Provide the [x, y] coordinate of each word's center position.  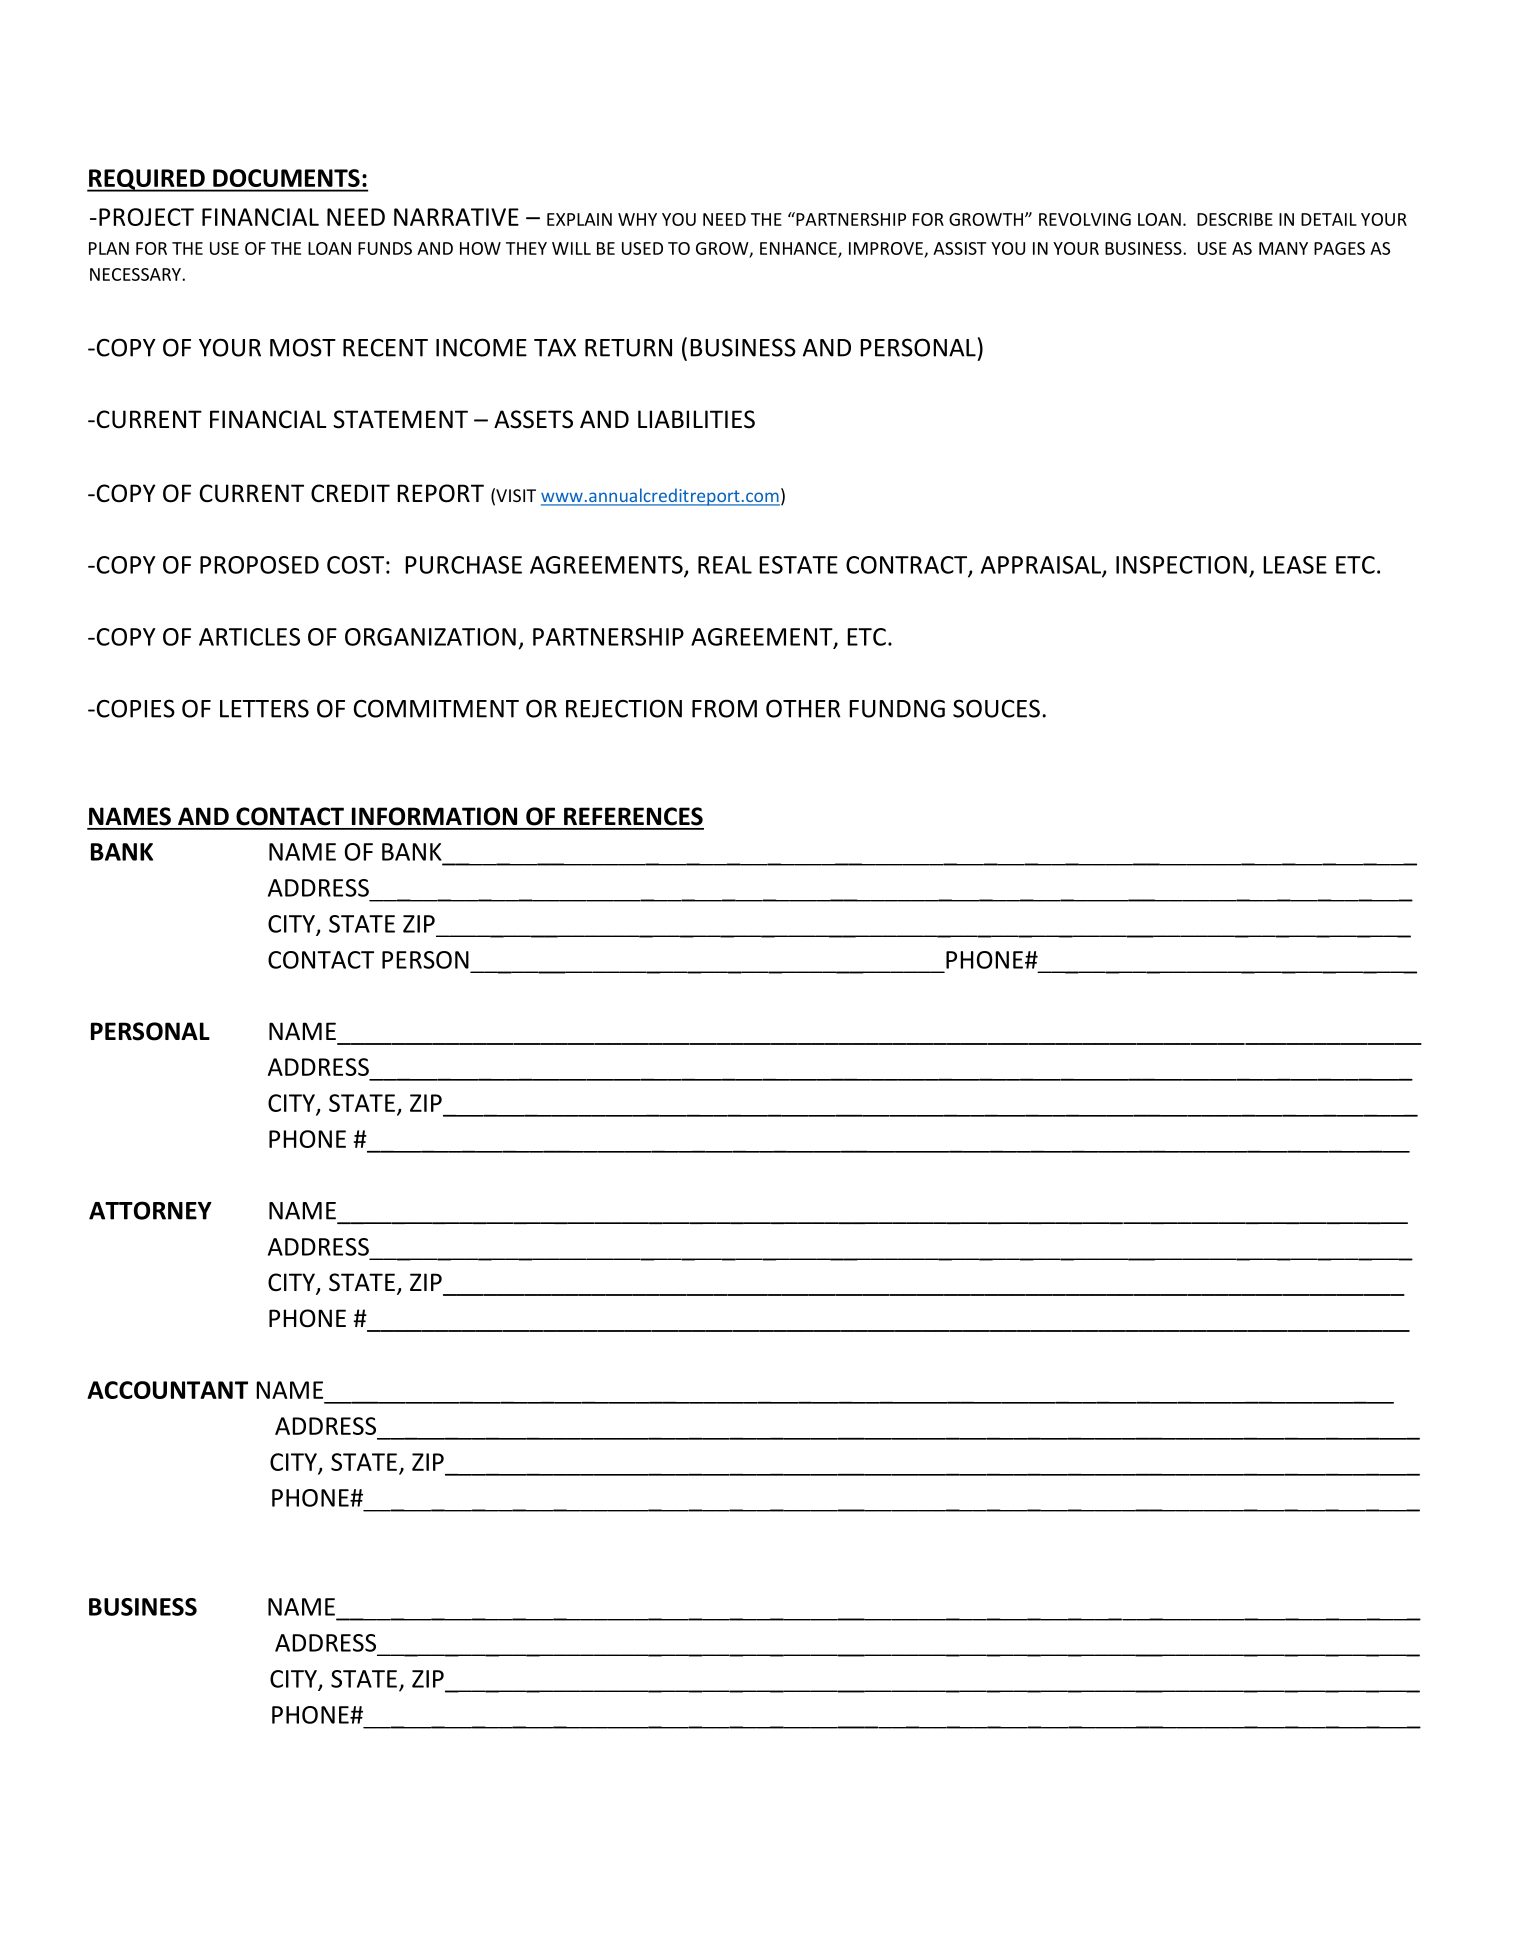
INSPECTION [1181, 565]
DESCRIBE [1235, 219]
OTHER [803, 708]
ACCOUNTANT [167, 1390]
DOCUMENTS [286, 178]
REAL [725, 565]
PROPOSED [259, 565]
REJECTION [624, 708]
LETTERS [264, 708]
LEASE [1295, 565]
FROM [724, 708]
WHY [637, 219]
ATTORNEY [150, 1210]
